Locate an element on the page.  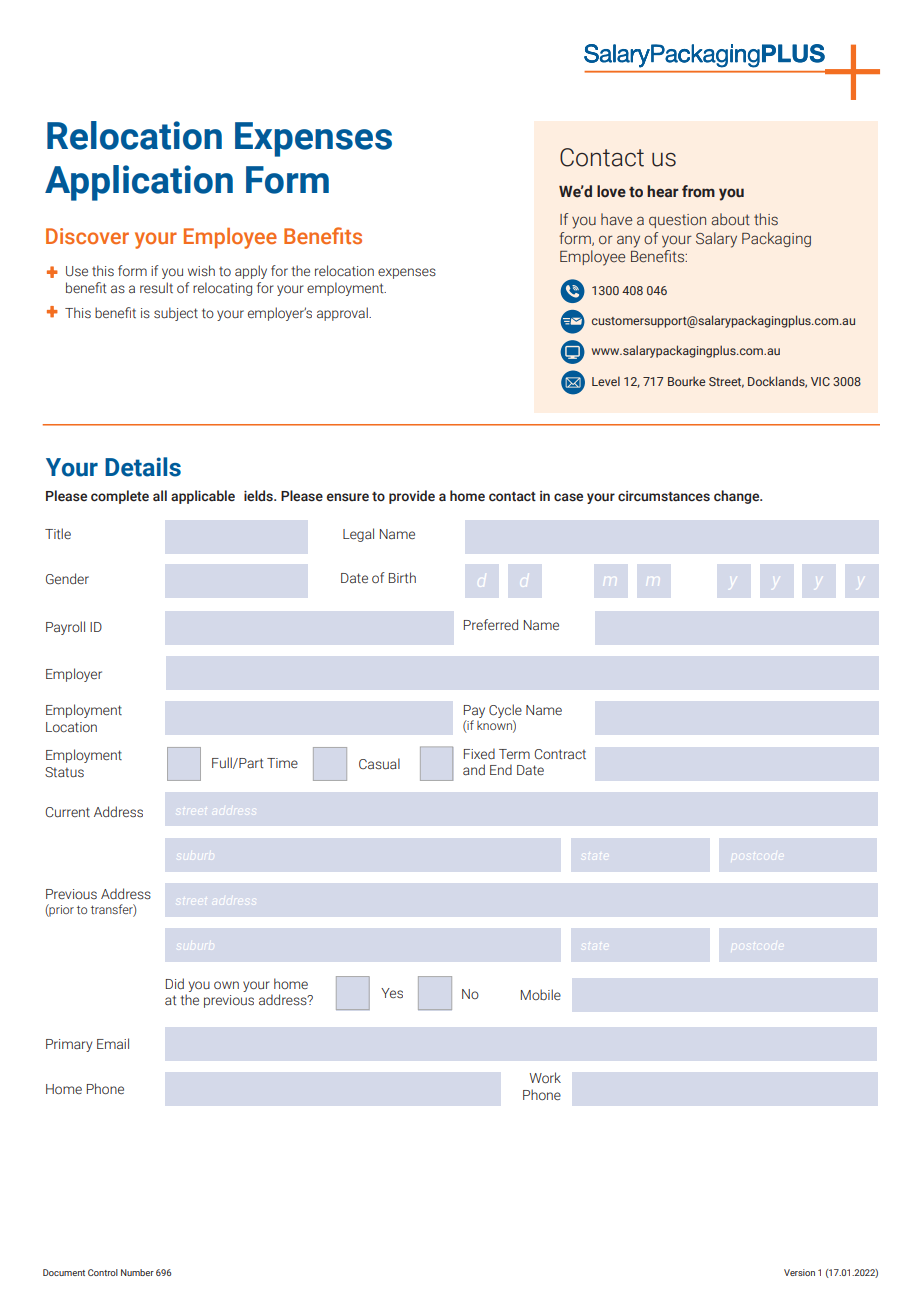
Yes is located at coordinates (392, 993).
